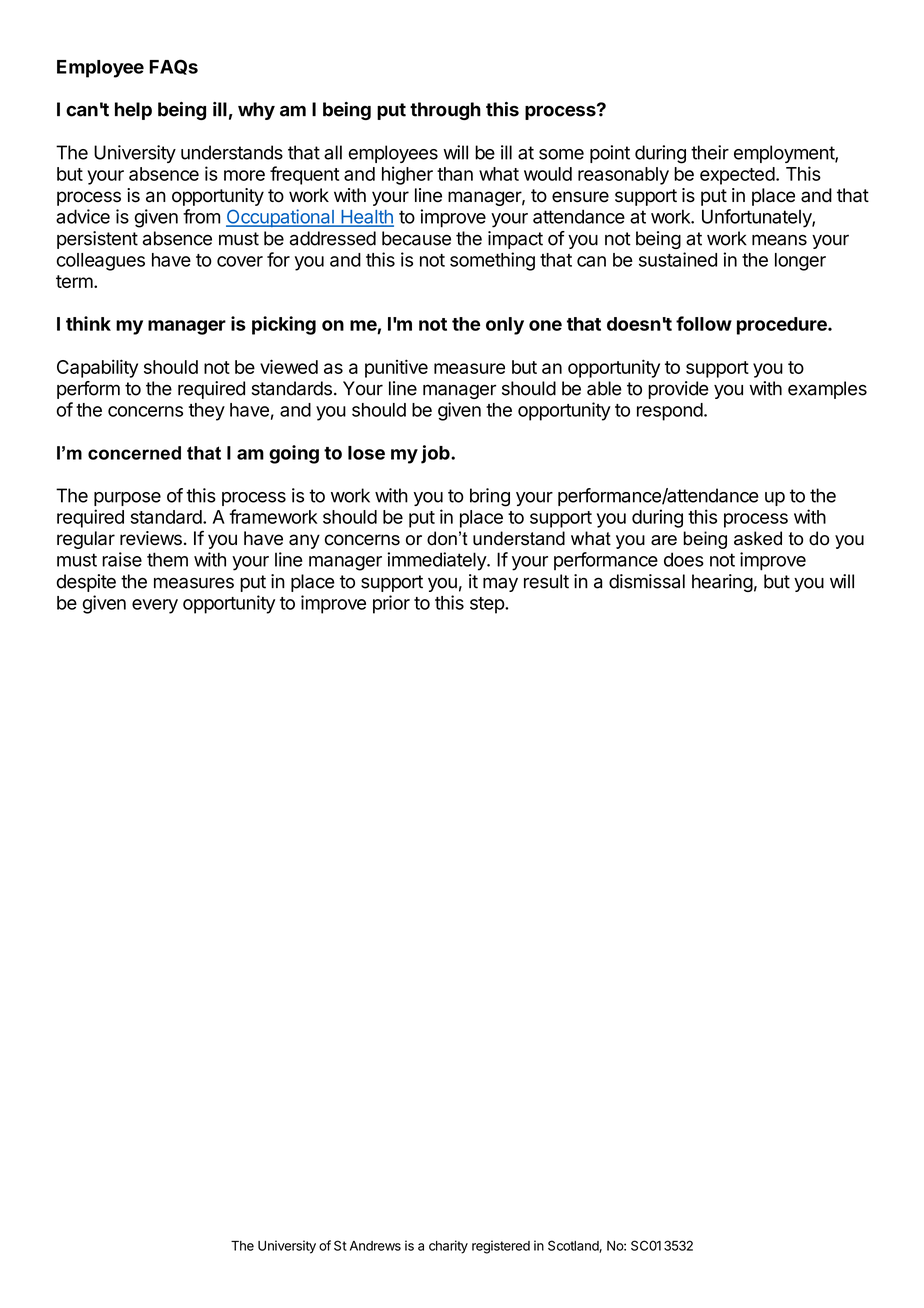 The height and width of the screenshot is (1308, 924). What do you see at coordinates (437, 561) in the screenshot?
I see `immediately` at bounding box center [437, 561].
